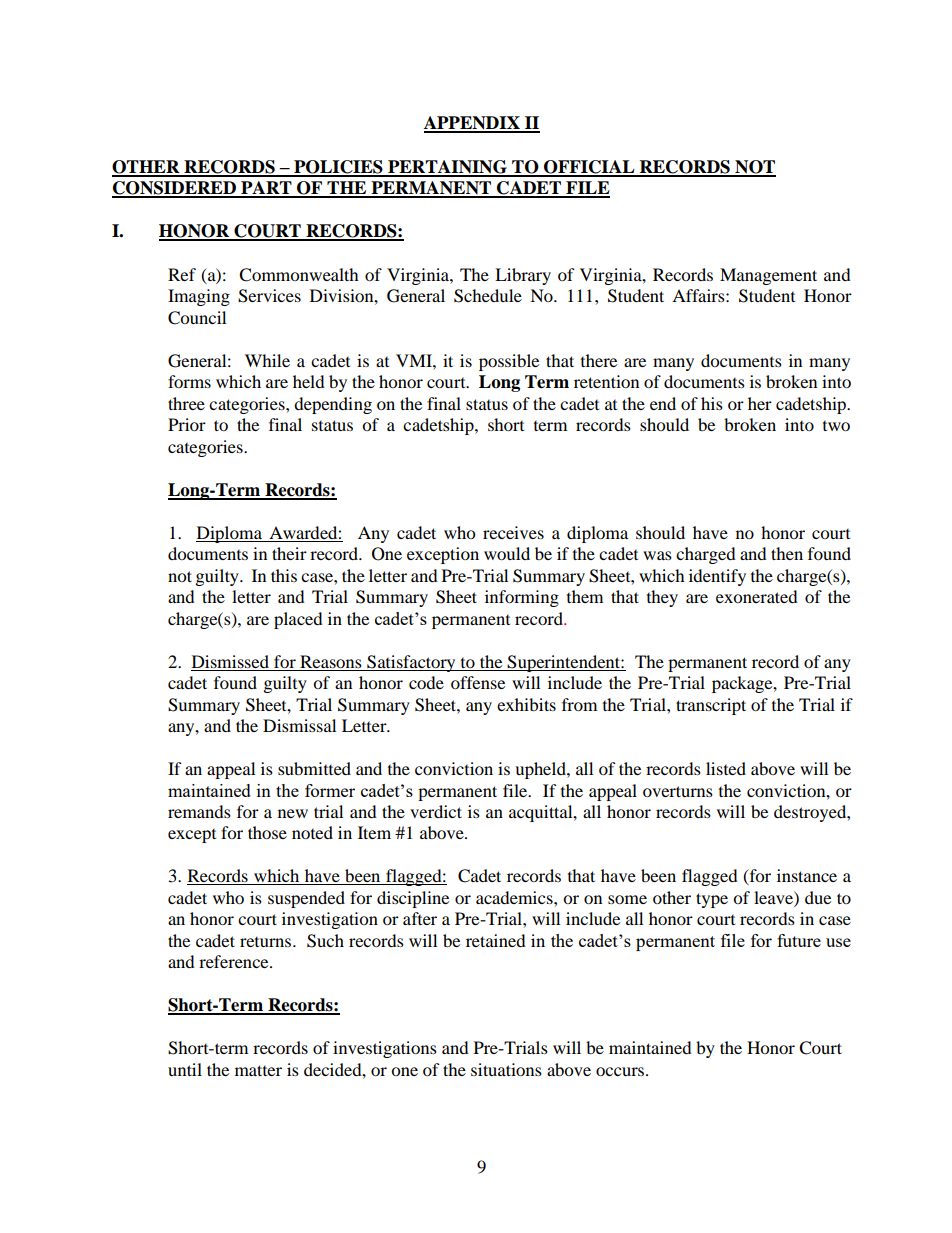 The height and width of the screenshot is (1233, 952). What do you see at coordinates (266, 189) in the screenshot?
I see `PART` at bounding box center [266, 189].
